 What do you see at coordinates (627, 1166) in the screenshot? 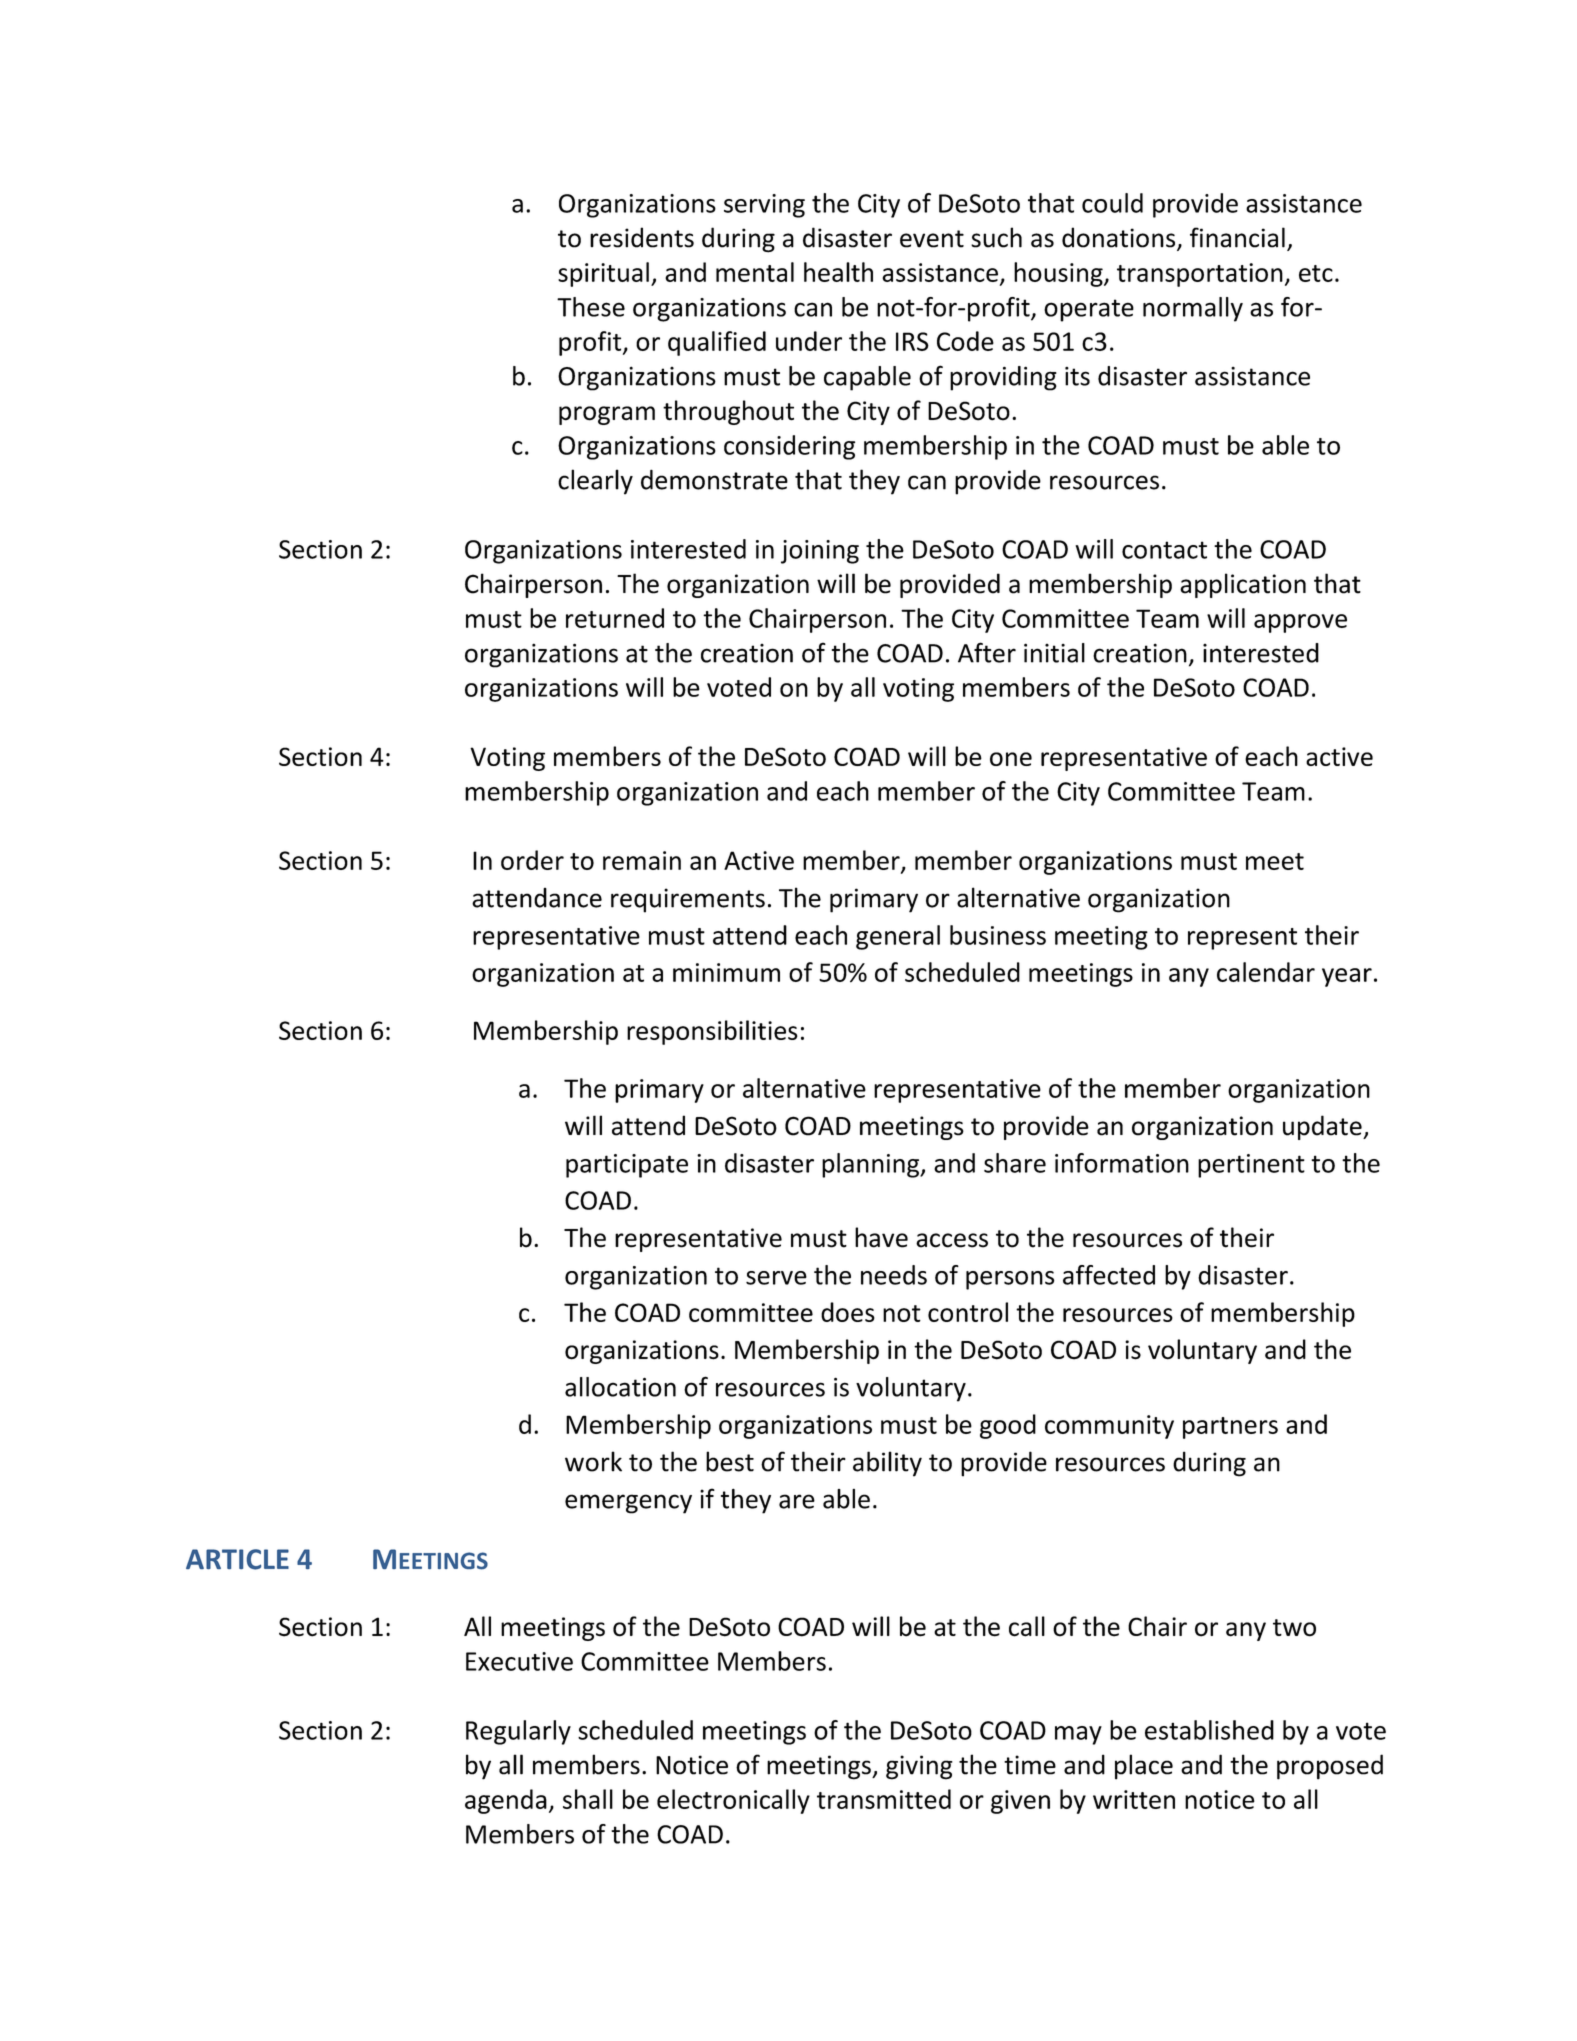
I see `participate` at bounding box center [627, 1166].
